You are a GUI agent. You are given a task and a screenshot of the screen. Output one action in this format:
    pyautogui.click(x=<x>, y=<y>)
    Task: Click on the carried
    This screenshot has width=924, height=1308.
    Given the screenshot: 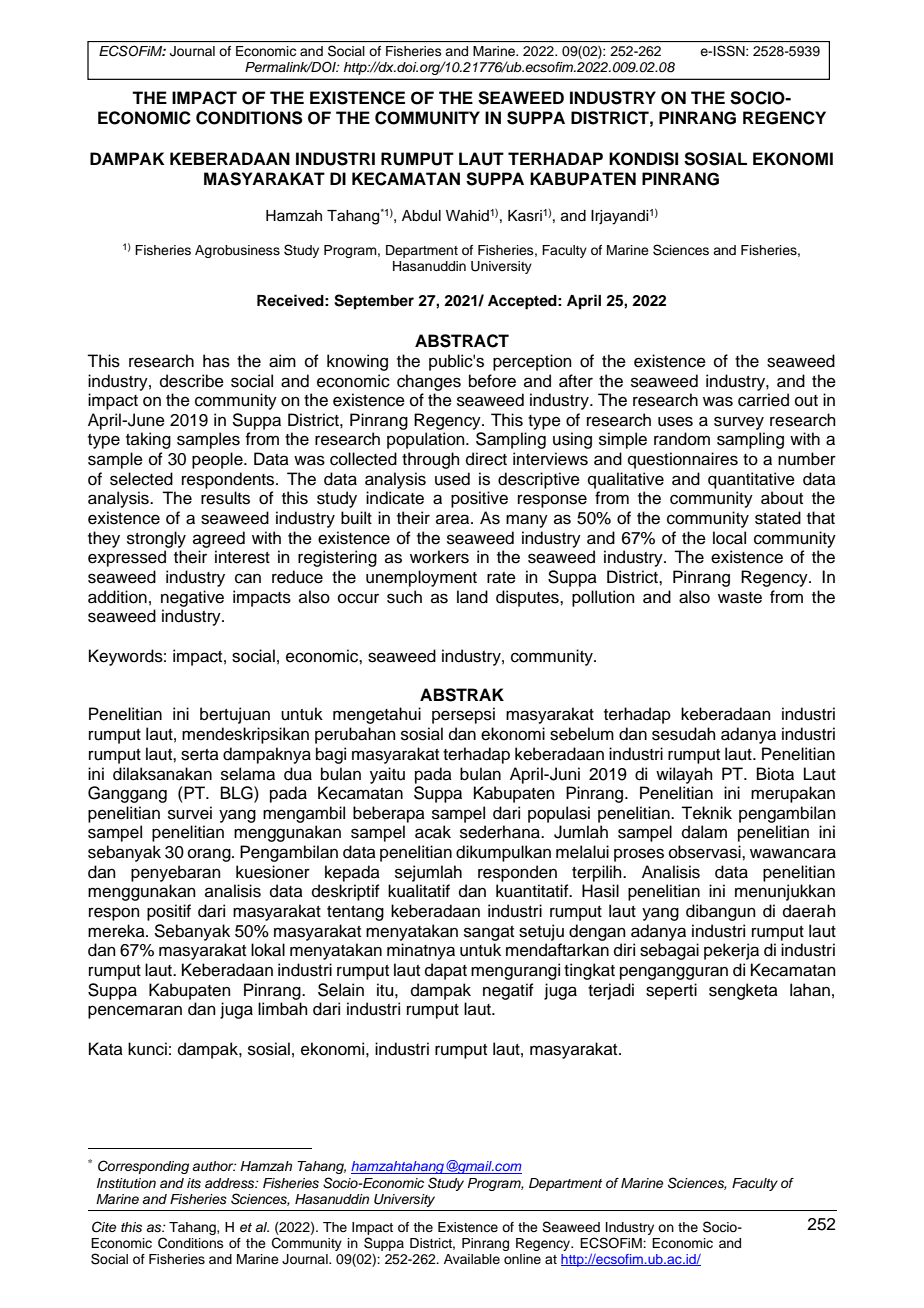 What is the action you would take?
    pyautogui.click(x=763, y=400)
